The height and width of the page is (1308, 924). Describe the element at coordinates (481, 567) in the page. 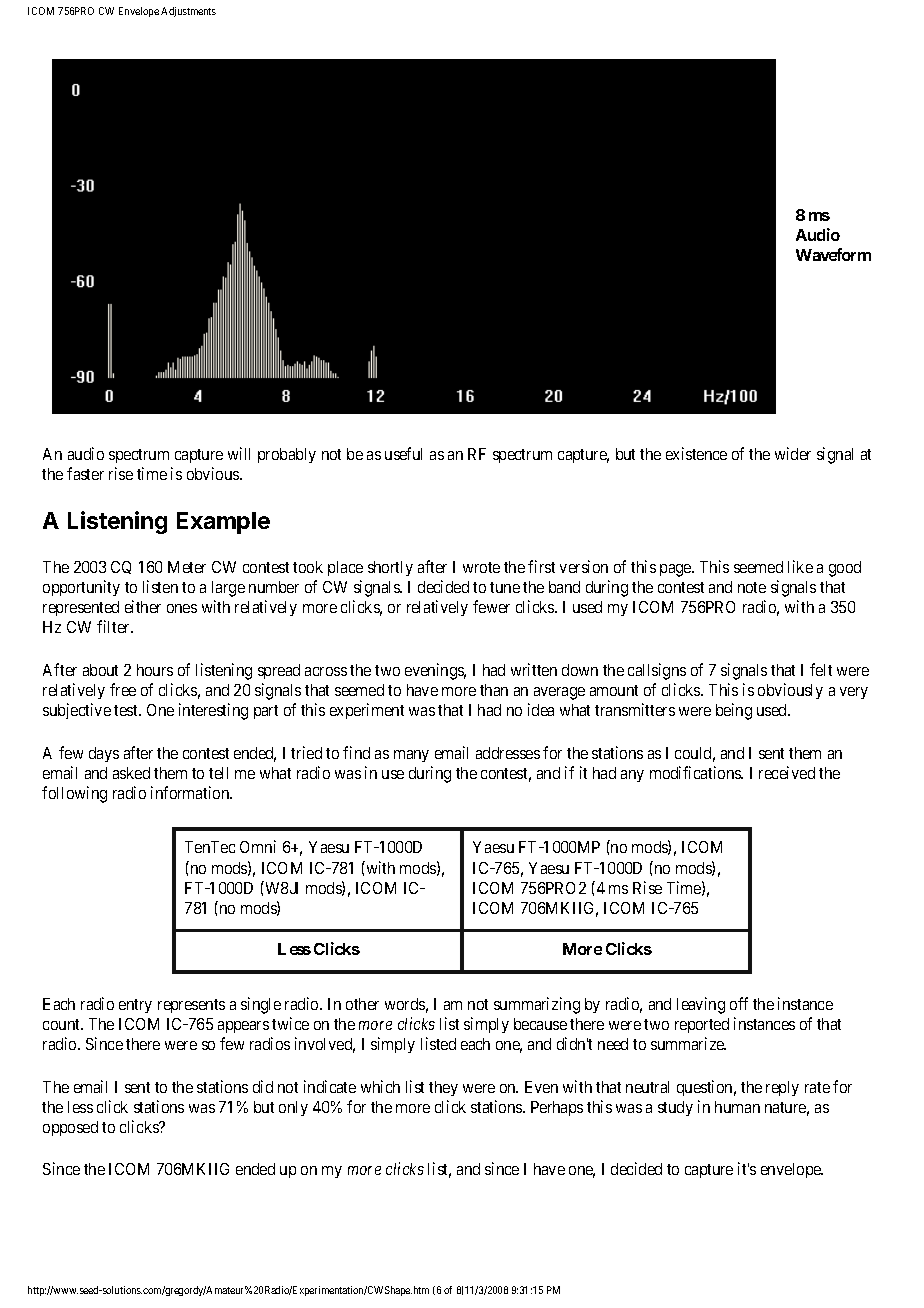

I see `wrote` at that location.
